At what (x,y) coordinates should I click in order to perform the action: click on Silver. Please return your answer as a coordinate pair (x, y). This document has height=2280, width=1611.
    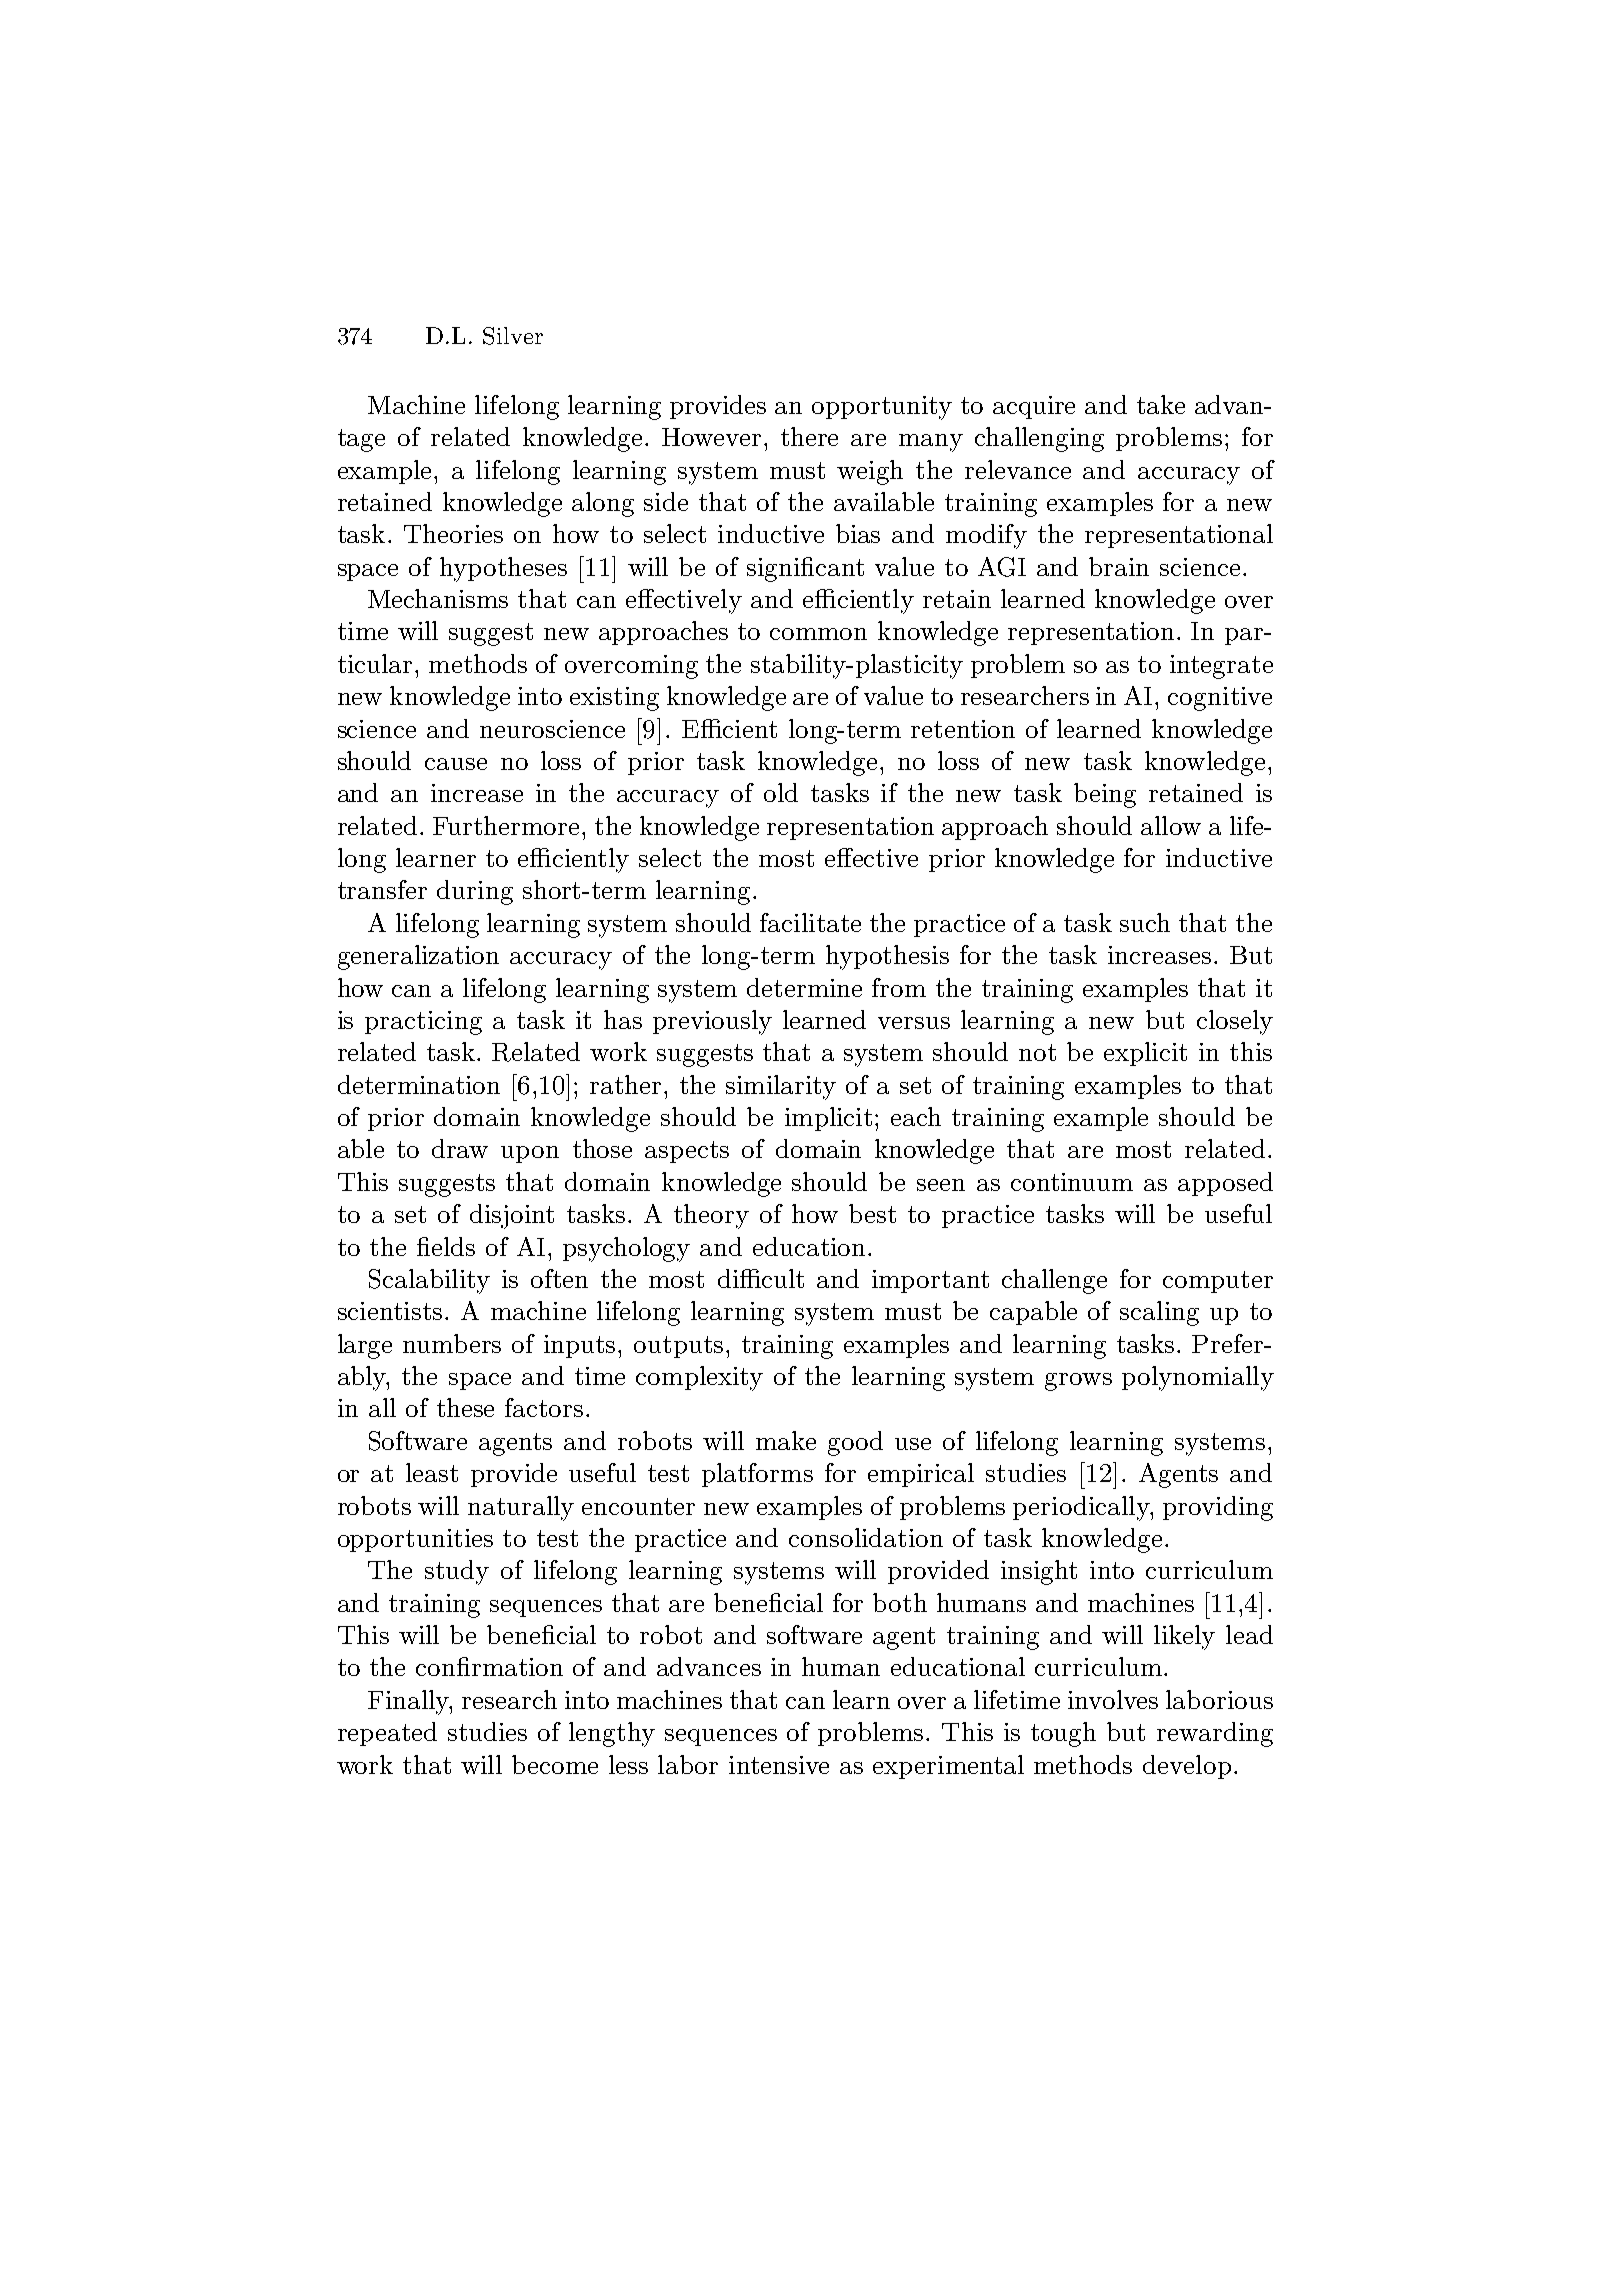
    Looking at the image, I should click on (513, 336).
